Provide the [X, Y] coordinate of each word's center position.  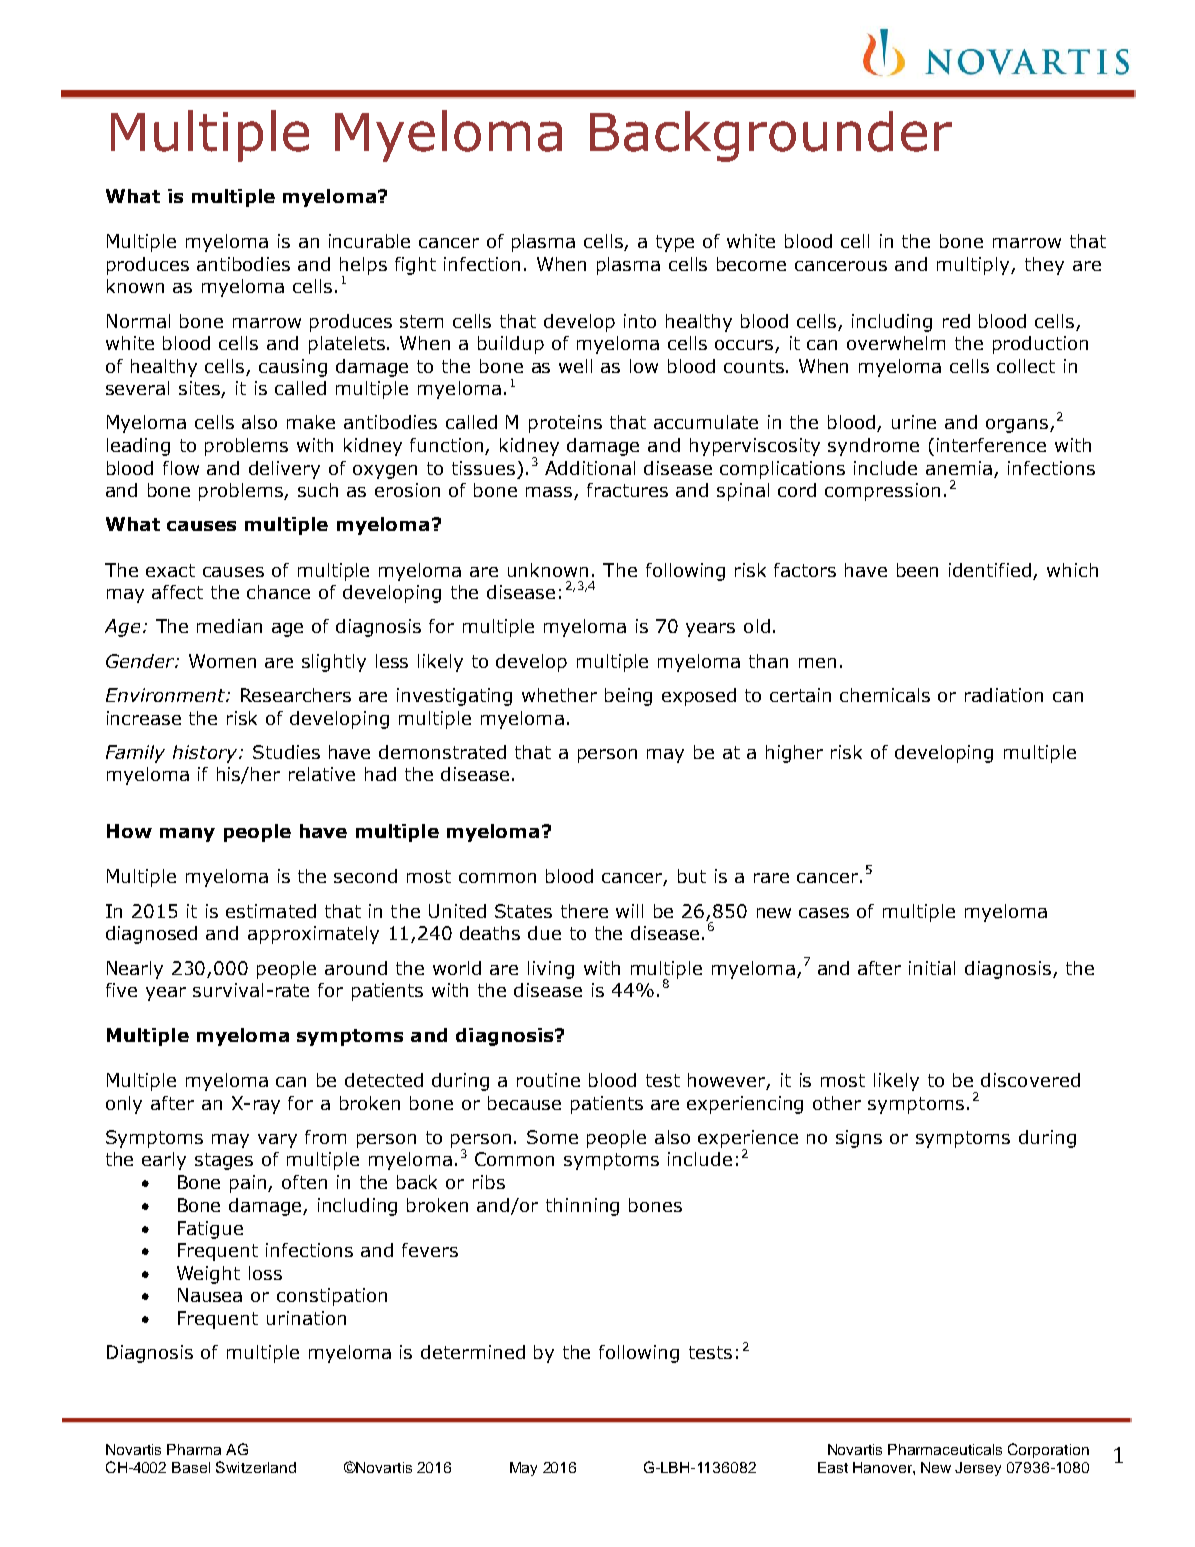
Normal [138, 321]
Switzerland [256, 1467]
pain [249, 1184]
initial [932, 968]
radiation [1004, 695]
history [206, 754]
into [640, 321]
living [551, 970]
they [1044, 266]
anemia [959, 468]
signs [859, 1139]
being [628, 697]
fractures [627, 490]
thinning [582, 1207]
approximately [313, 935]
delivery [284, 470]
